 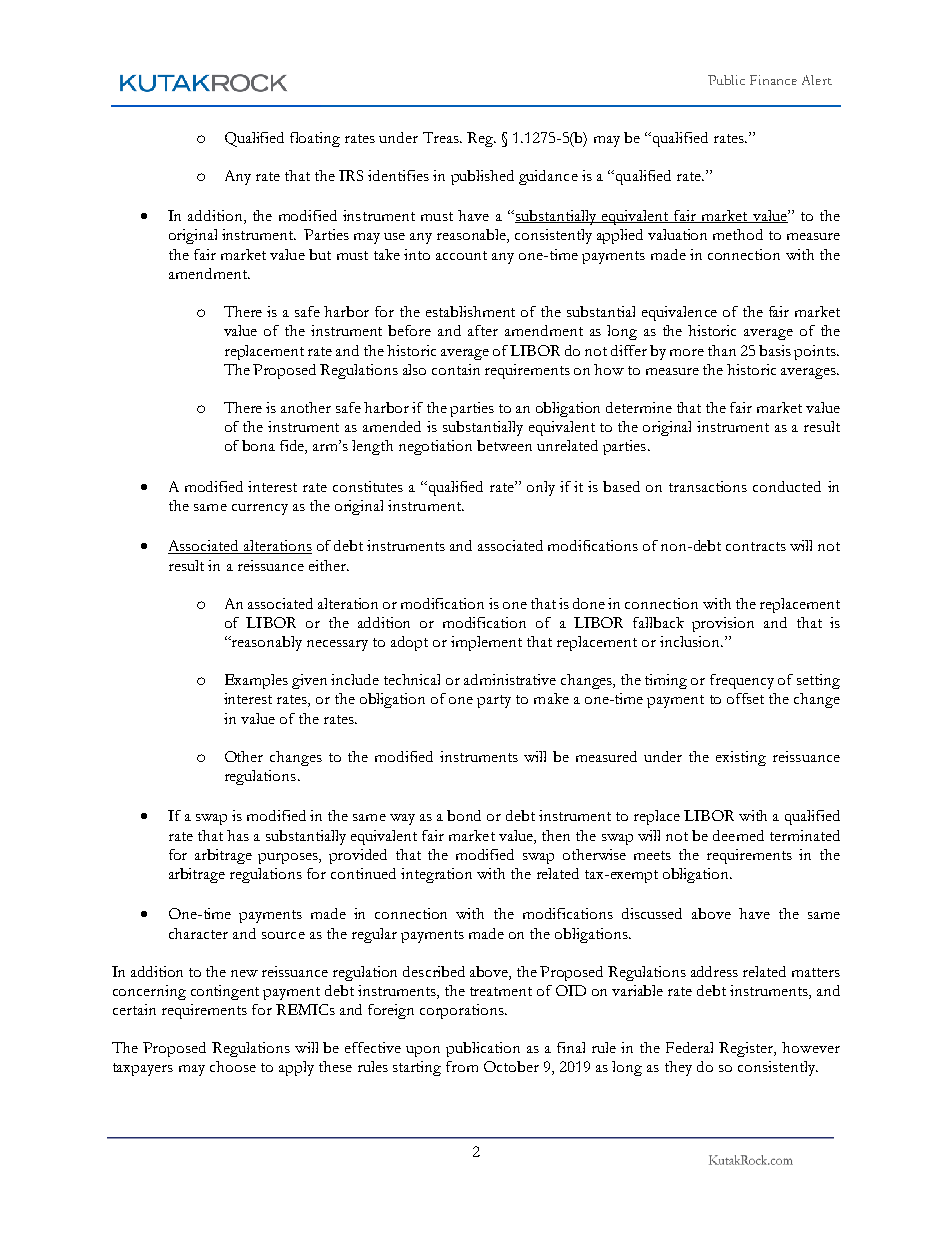 I want to click on contracts, so click(x=756, y=546).
